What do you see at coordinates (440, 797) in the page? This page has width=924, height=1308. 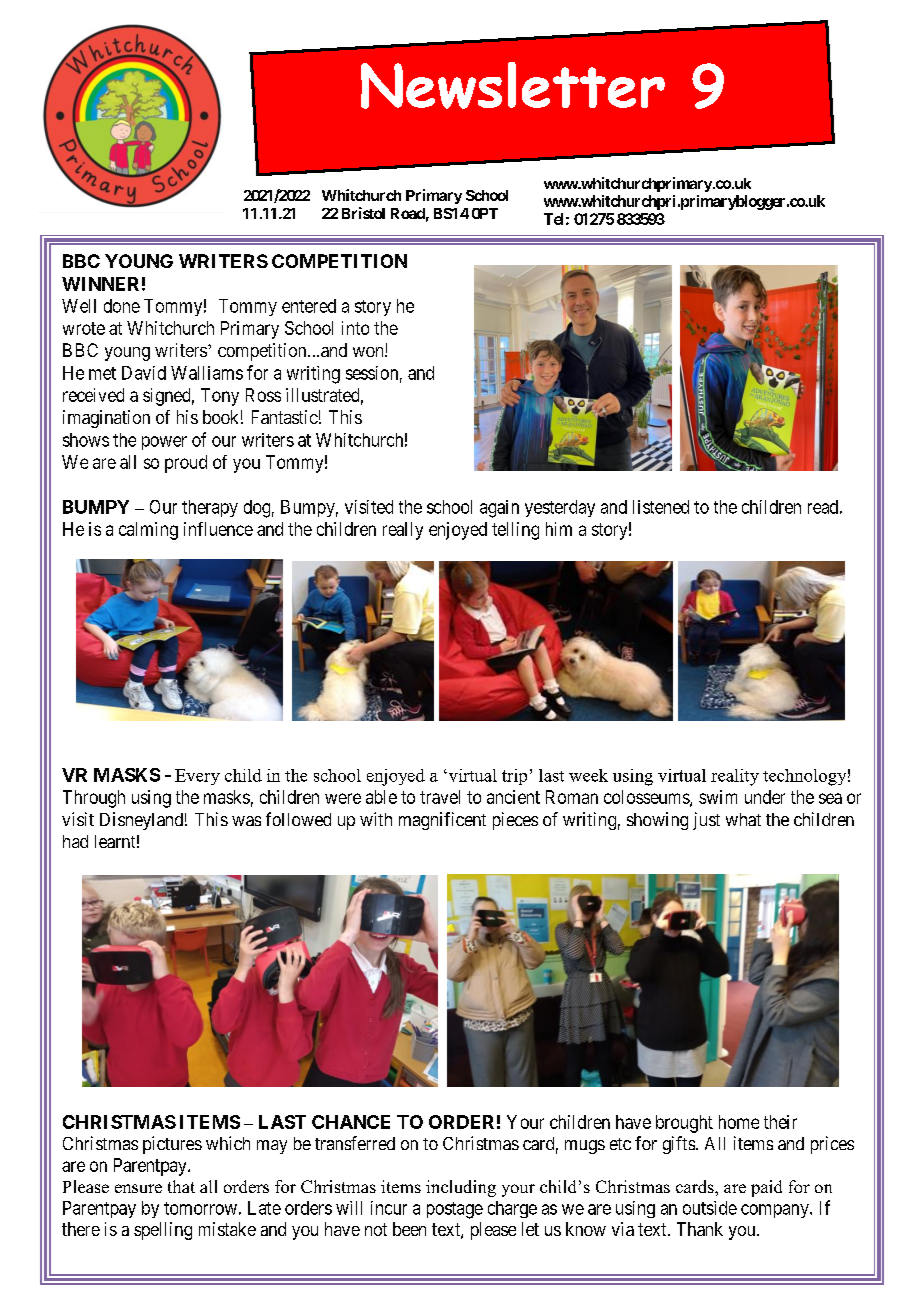 I see `travel` at bounding box center [440, 797].
